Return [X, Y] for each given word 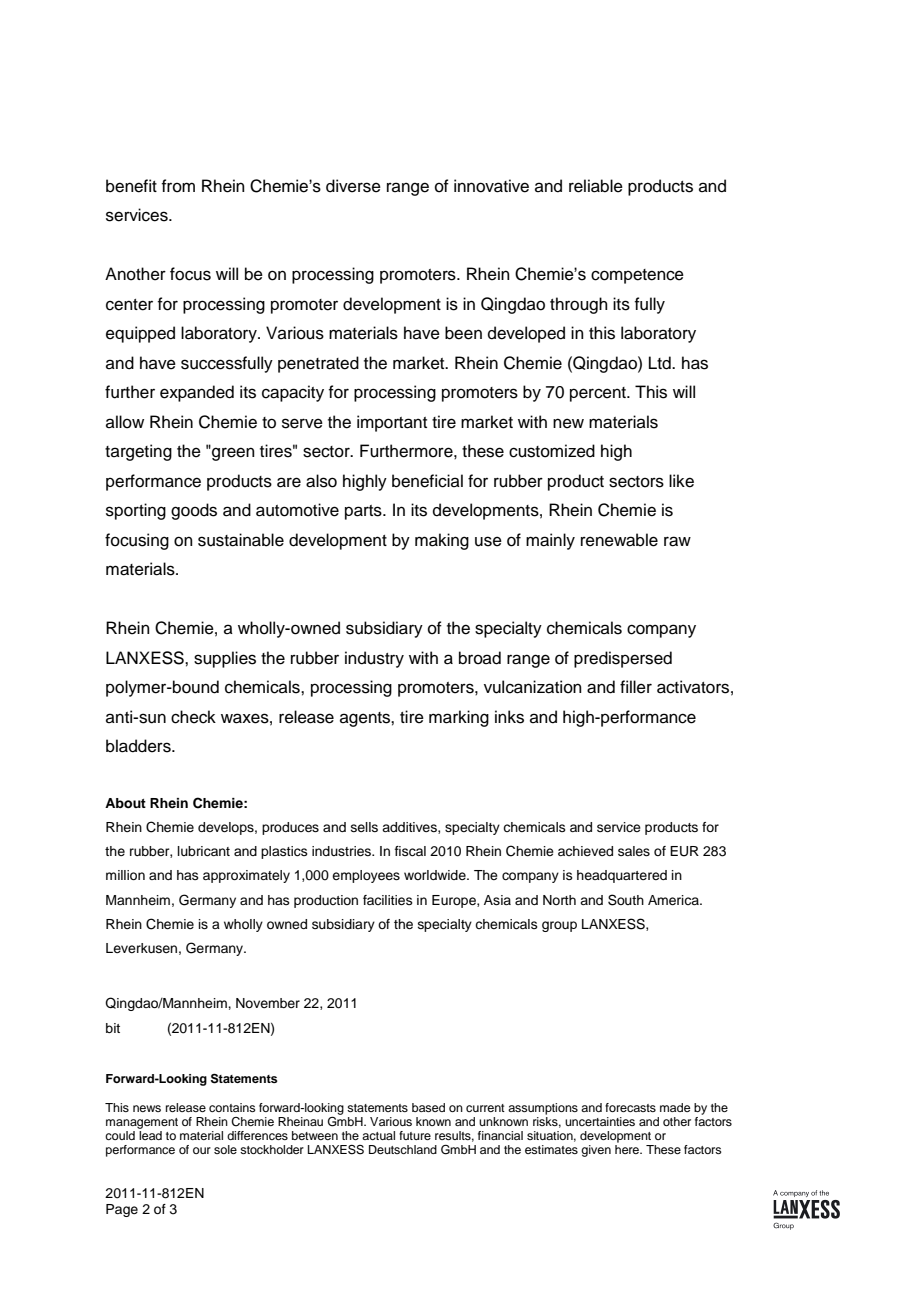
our [202, 1150]
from [178, 186]
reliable [596, 186]
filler [636, 687]
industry [374, 659]
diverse [353, 186]
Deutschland [403, 1149]
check [193, 717]
